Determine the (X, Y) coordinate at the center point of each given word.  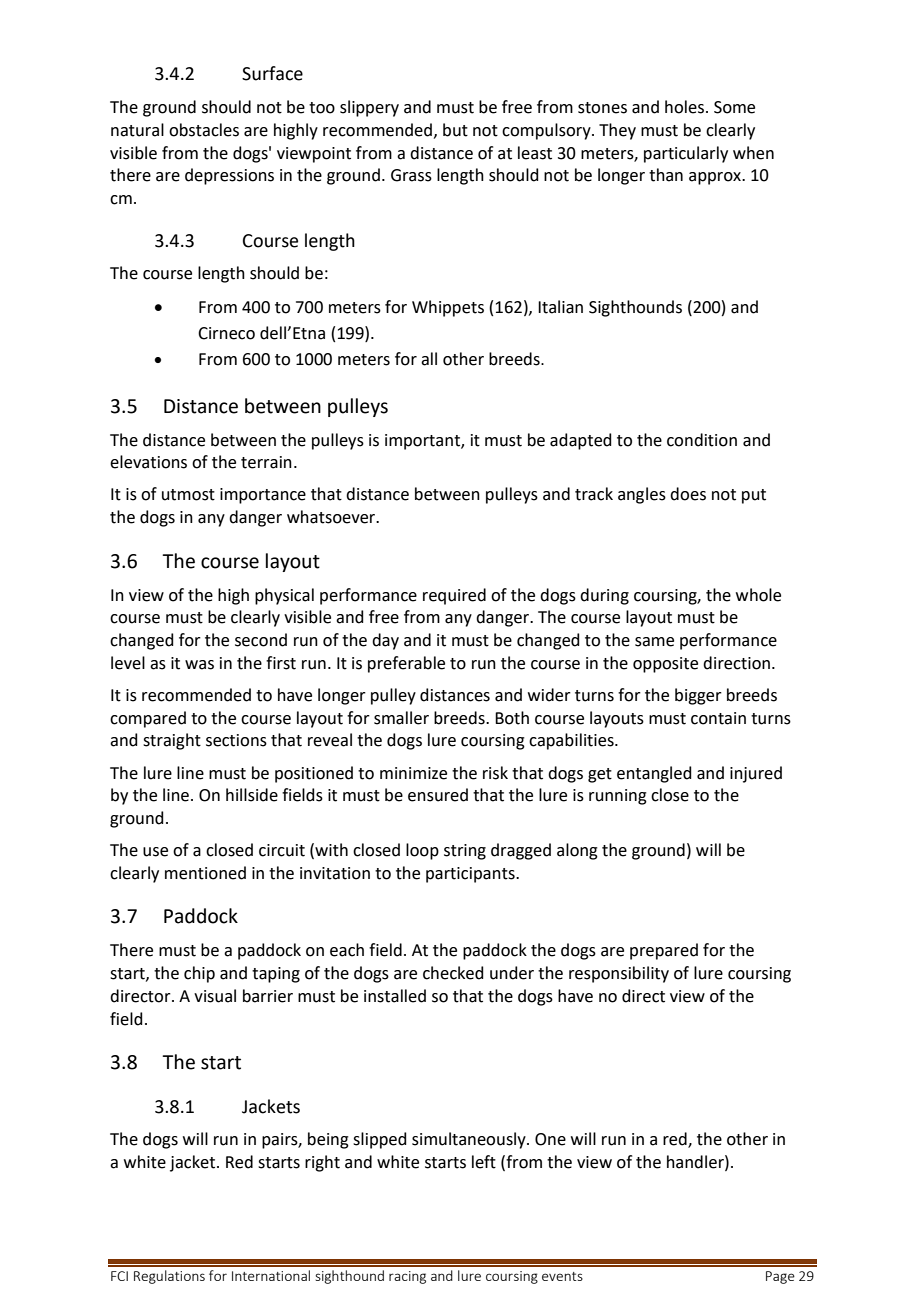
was (199, 665)
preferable (406, 664)
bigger (698, 696)
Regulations (169, 1277)
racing (407, 1277)
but (455, 130)
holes (686, 107)
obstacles (204, 130)
